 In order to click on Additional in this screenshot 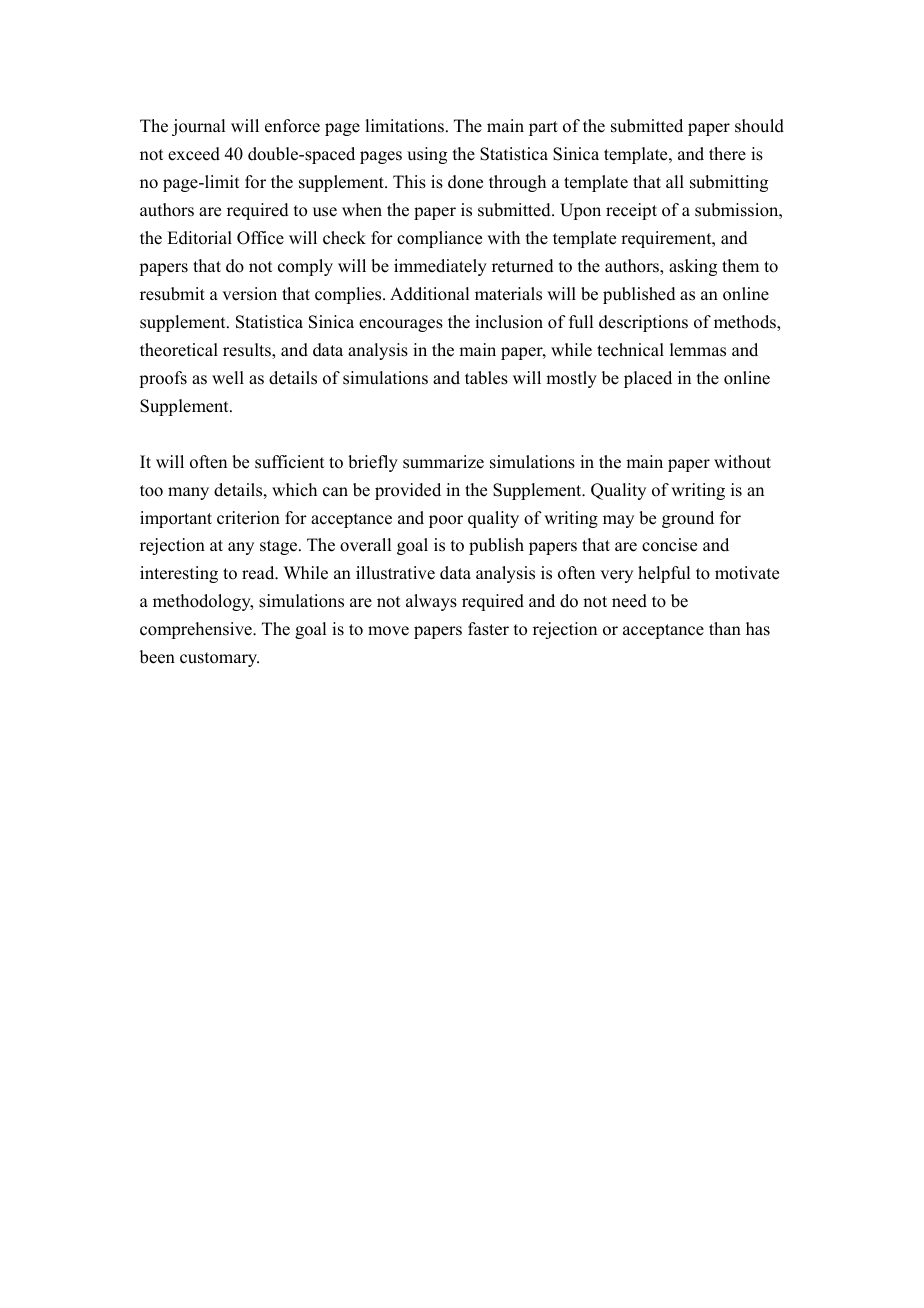, I will do `click(429, 294)`.
